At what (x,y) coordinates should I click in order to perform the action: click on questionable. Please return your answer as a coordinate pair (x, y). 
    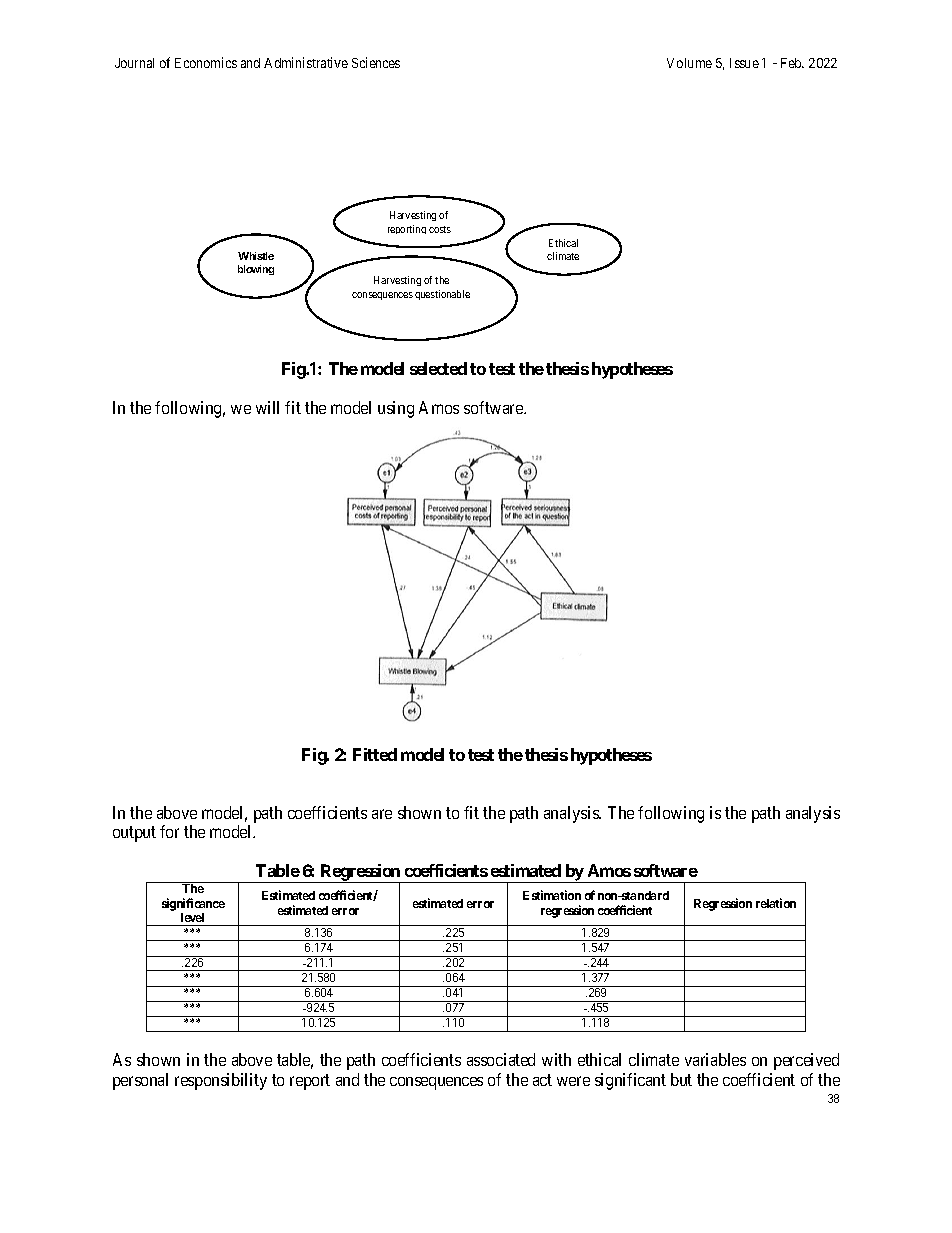
    Looking at the image, I should click on (442, 295).
